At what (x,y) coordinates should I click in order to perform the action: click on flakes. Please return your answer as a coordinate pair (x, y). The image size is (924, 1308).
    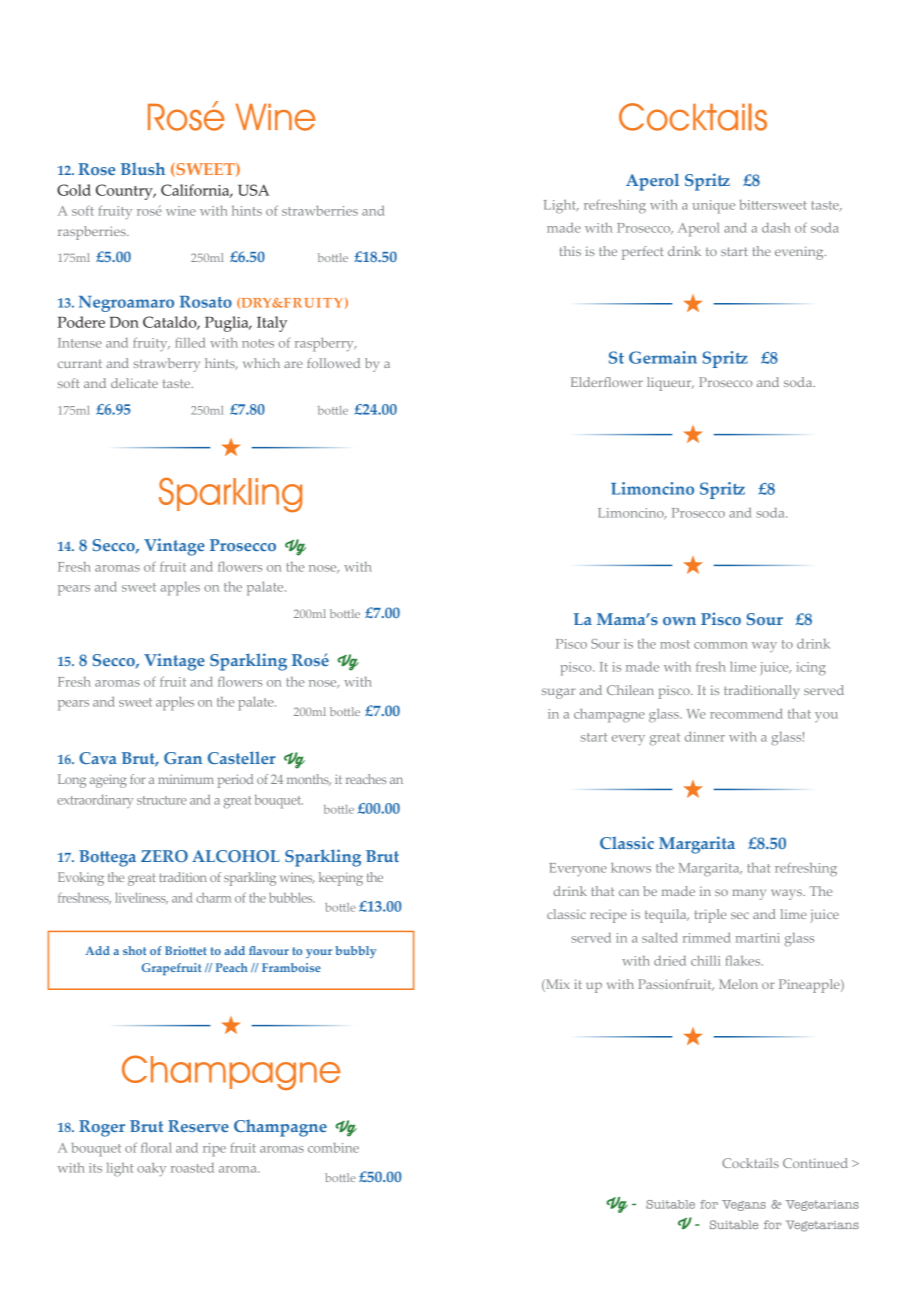
    Looking at the image, I should click on (744, 960).
